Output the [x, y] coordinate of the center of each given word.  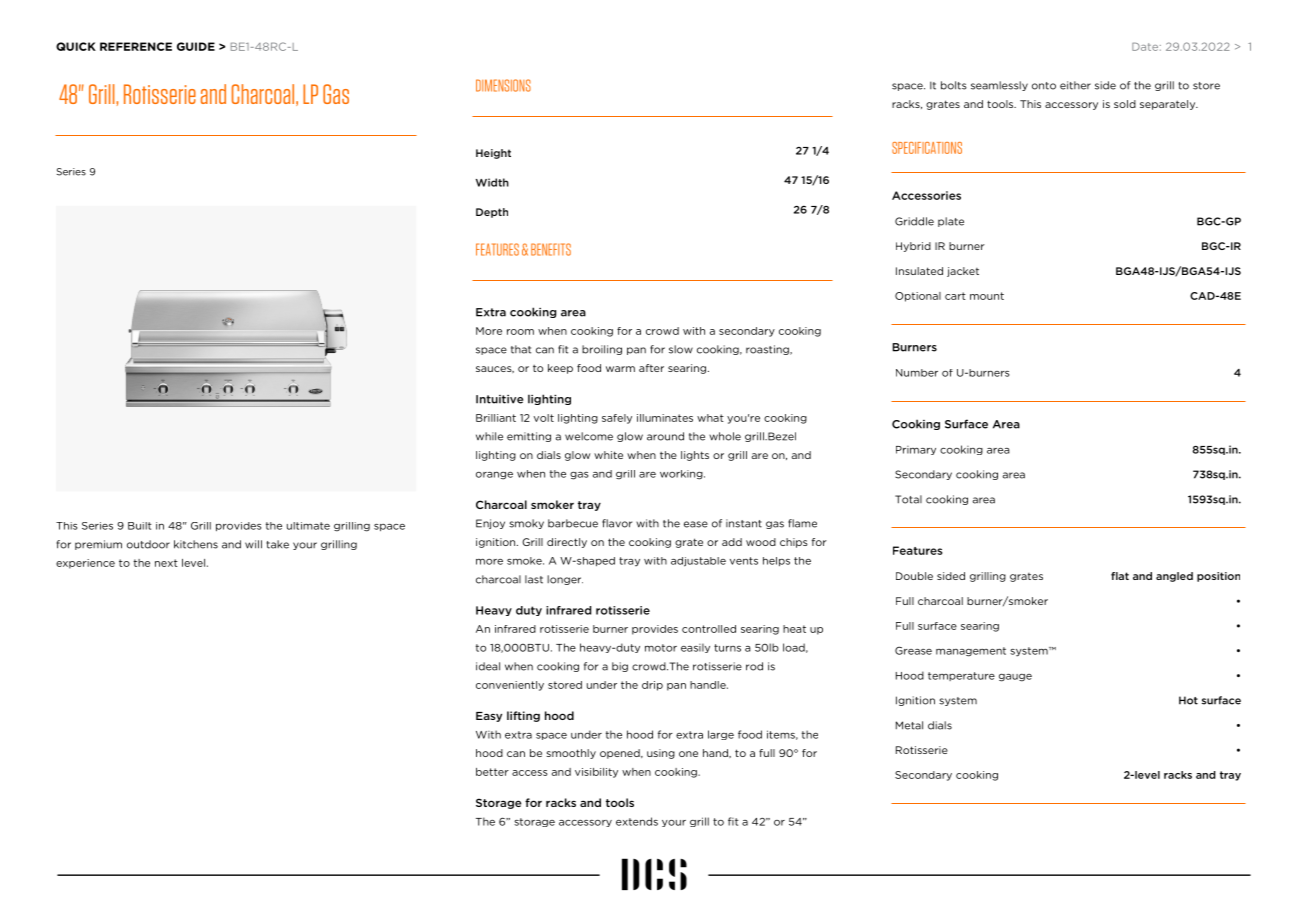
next [166, 563]
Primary [916, 450]
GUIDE [196, 46]
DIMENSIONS [503, 85]
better [492, 772]
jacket [963, 272]
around [665, 436]
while [489, 436]
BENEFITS [551, 249]
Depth [492, 213]
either [1075, 85]
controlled [709, 629]
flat [1120, 576]
